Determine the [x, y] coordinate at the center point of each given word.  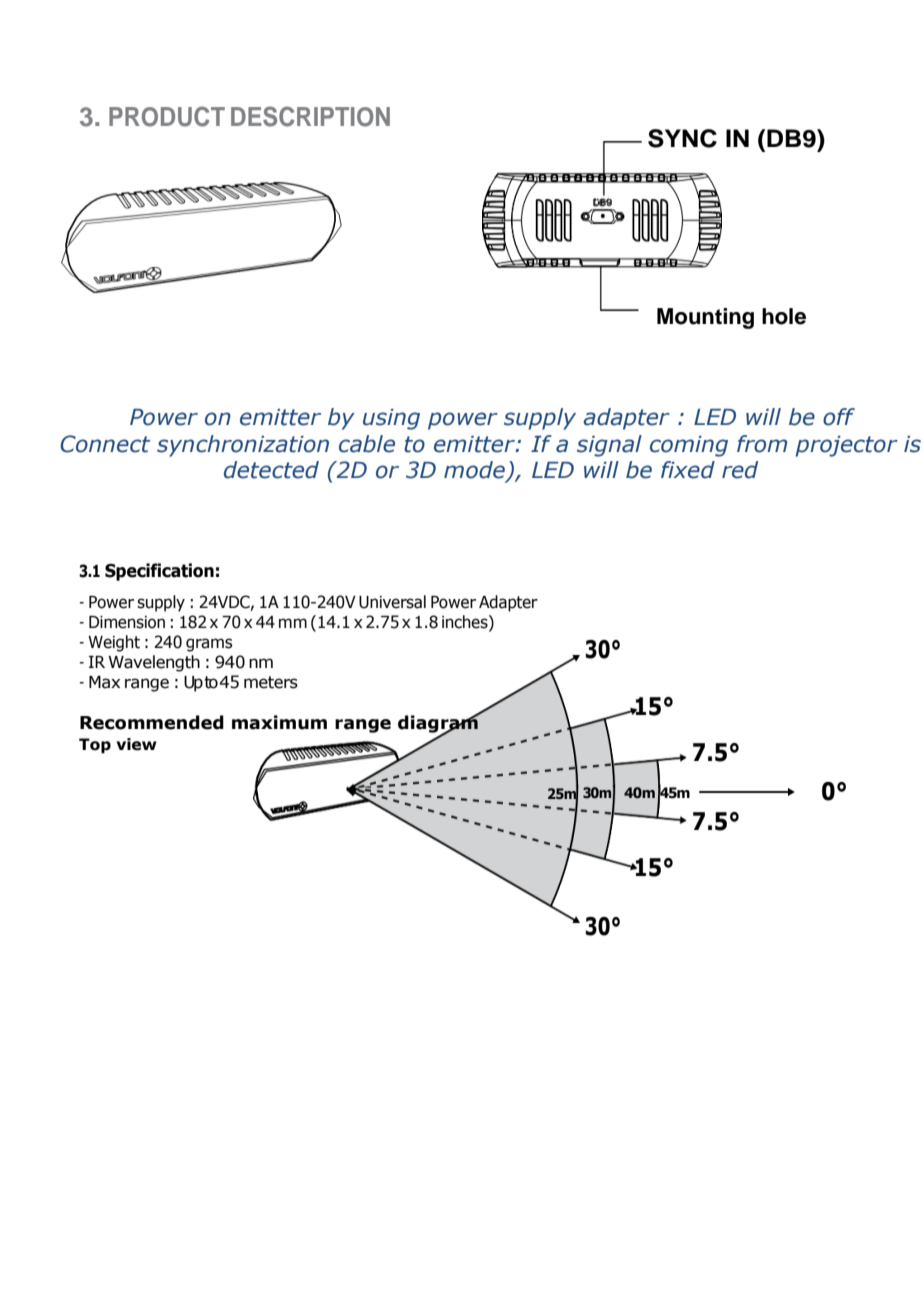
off [839, 417]
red [740, 470]
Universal [392, 602]
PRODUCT [167, 116]
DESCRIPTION [310, 116]
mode [475, 471]
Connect [105, 444]
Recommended [152, 722]
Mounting [705, 318]
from [762, 444]
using [391, 419]
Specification [159, 572]
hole [784, 316]
